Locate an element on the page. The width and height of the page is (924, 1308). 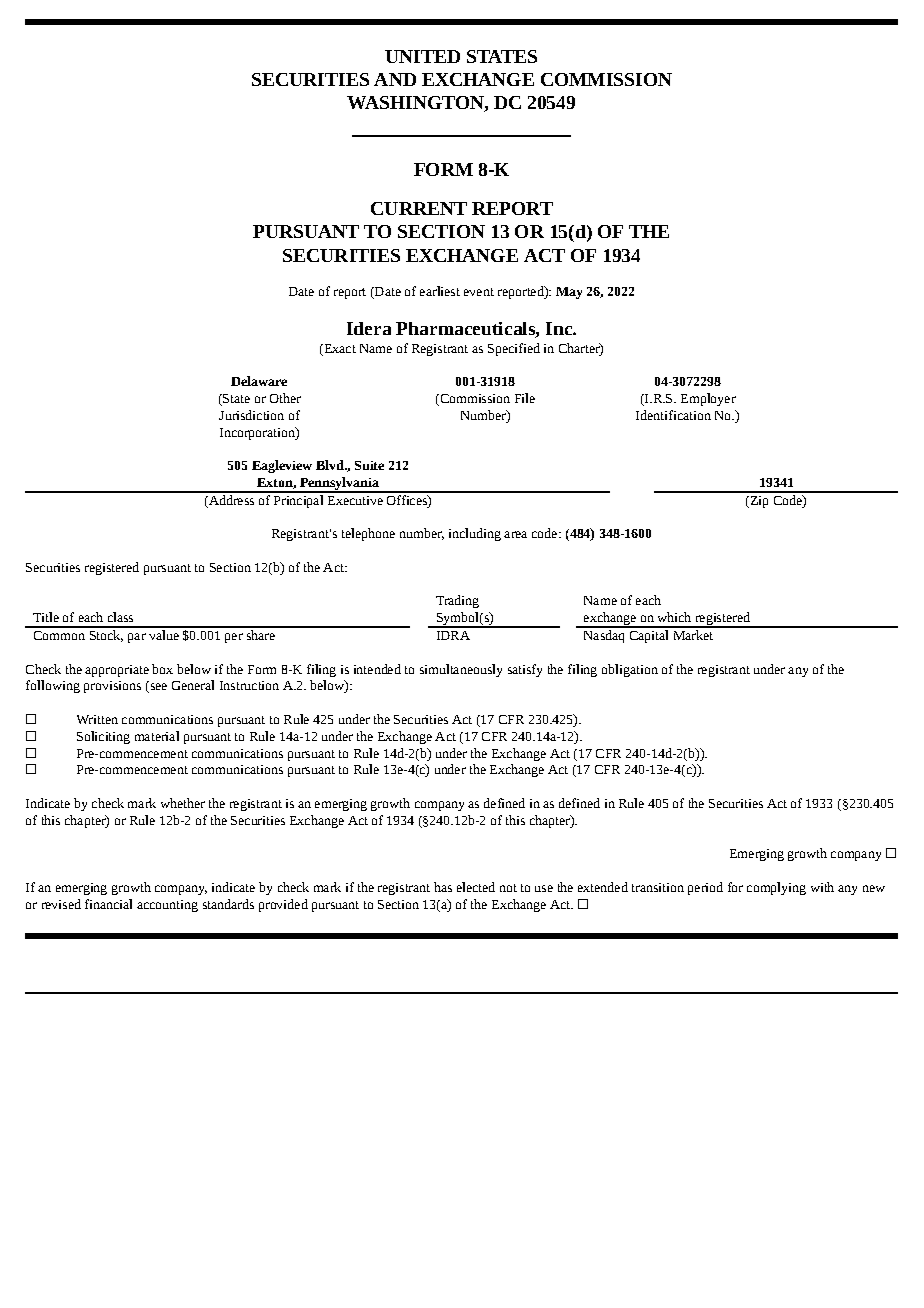
CURRENT is located at coordinates (419, 208).
